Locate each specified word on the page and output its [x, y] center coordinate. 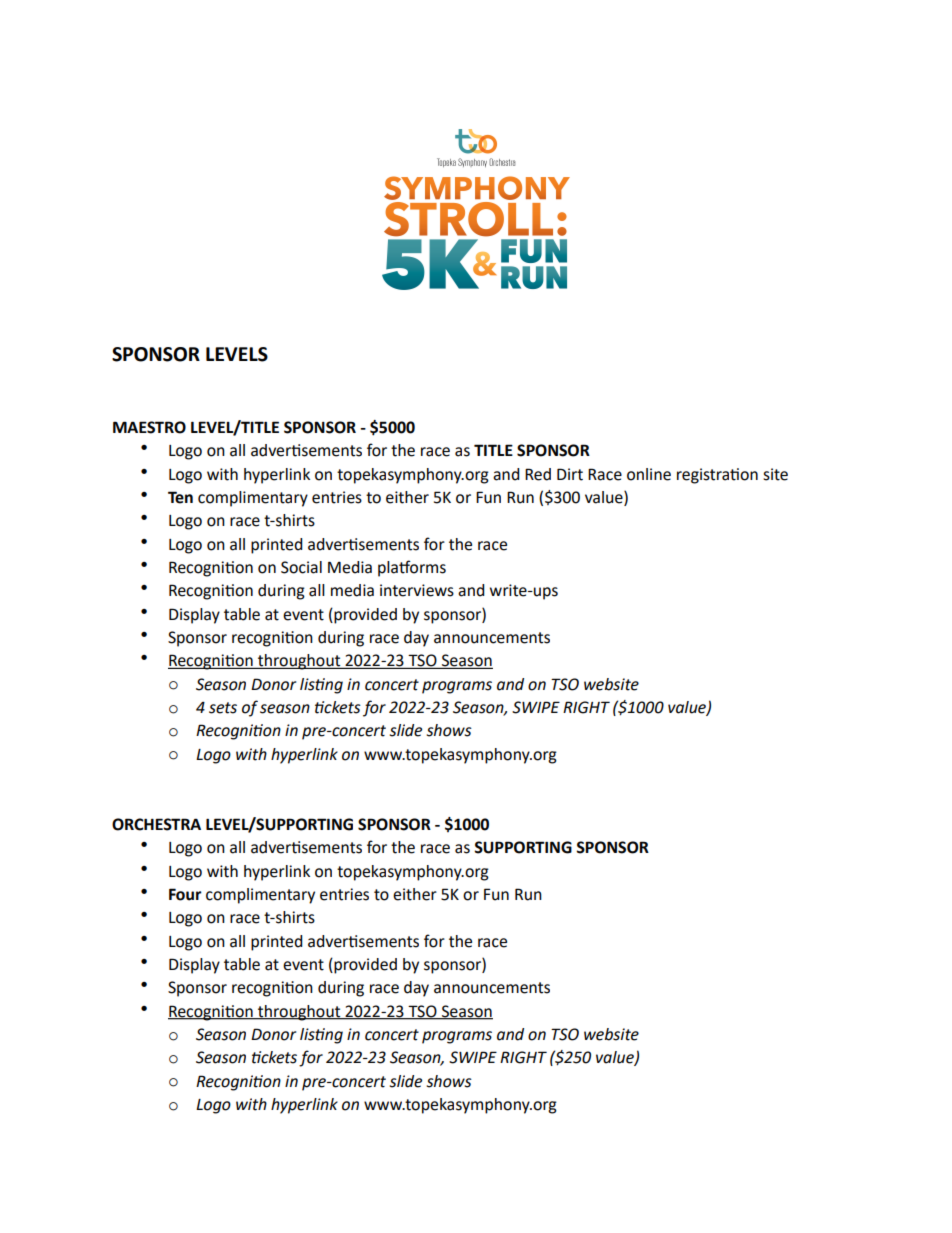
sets [223, 708]
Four [185, 894]
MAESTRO [149, 427]
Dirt [570, 474]
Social [301, 567]
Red [538, 474]
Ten [180, 497]
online [649, 474]
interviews [417, 590]
